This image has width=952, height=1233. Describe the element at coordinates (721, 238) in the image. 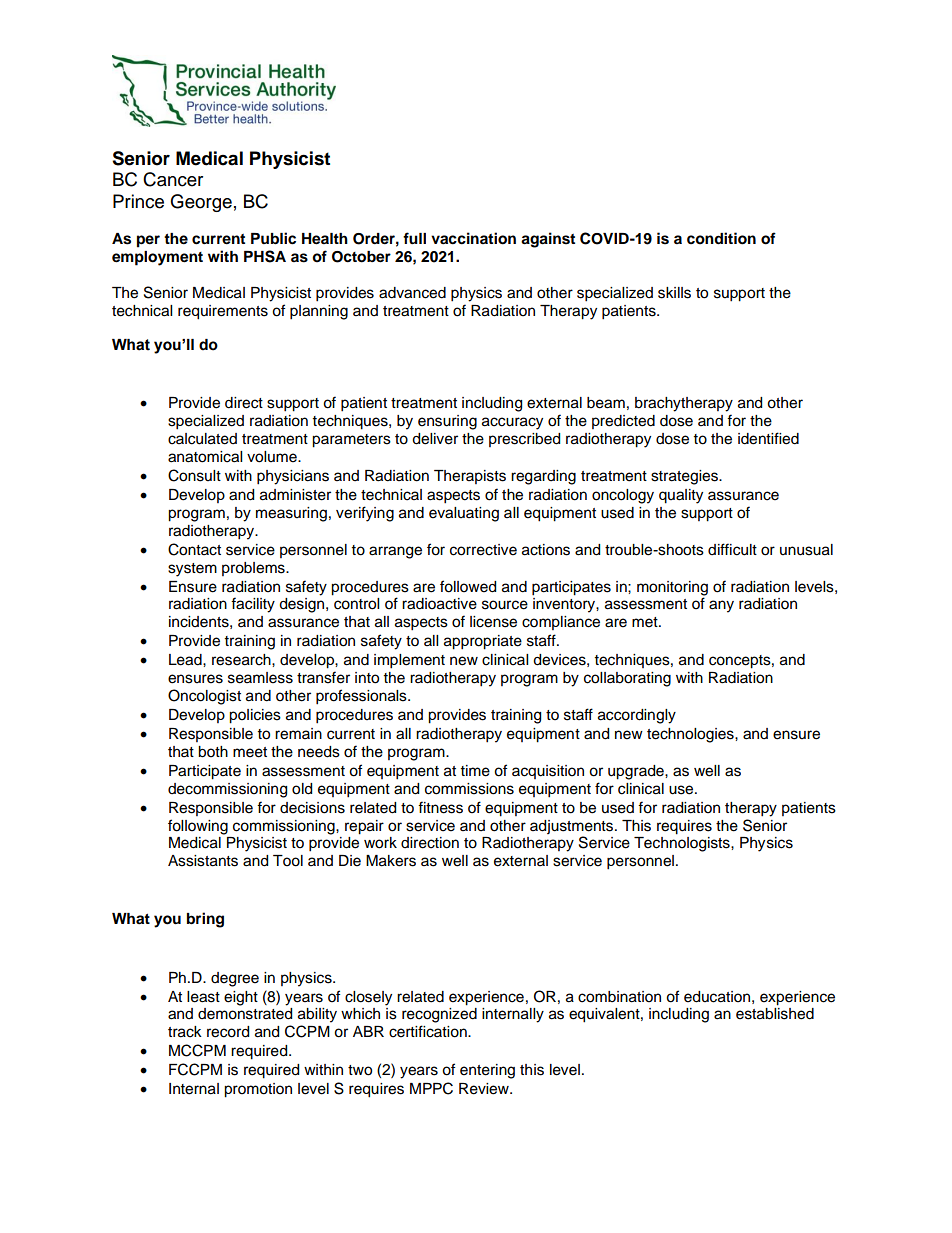

I see `condition` at that location.
